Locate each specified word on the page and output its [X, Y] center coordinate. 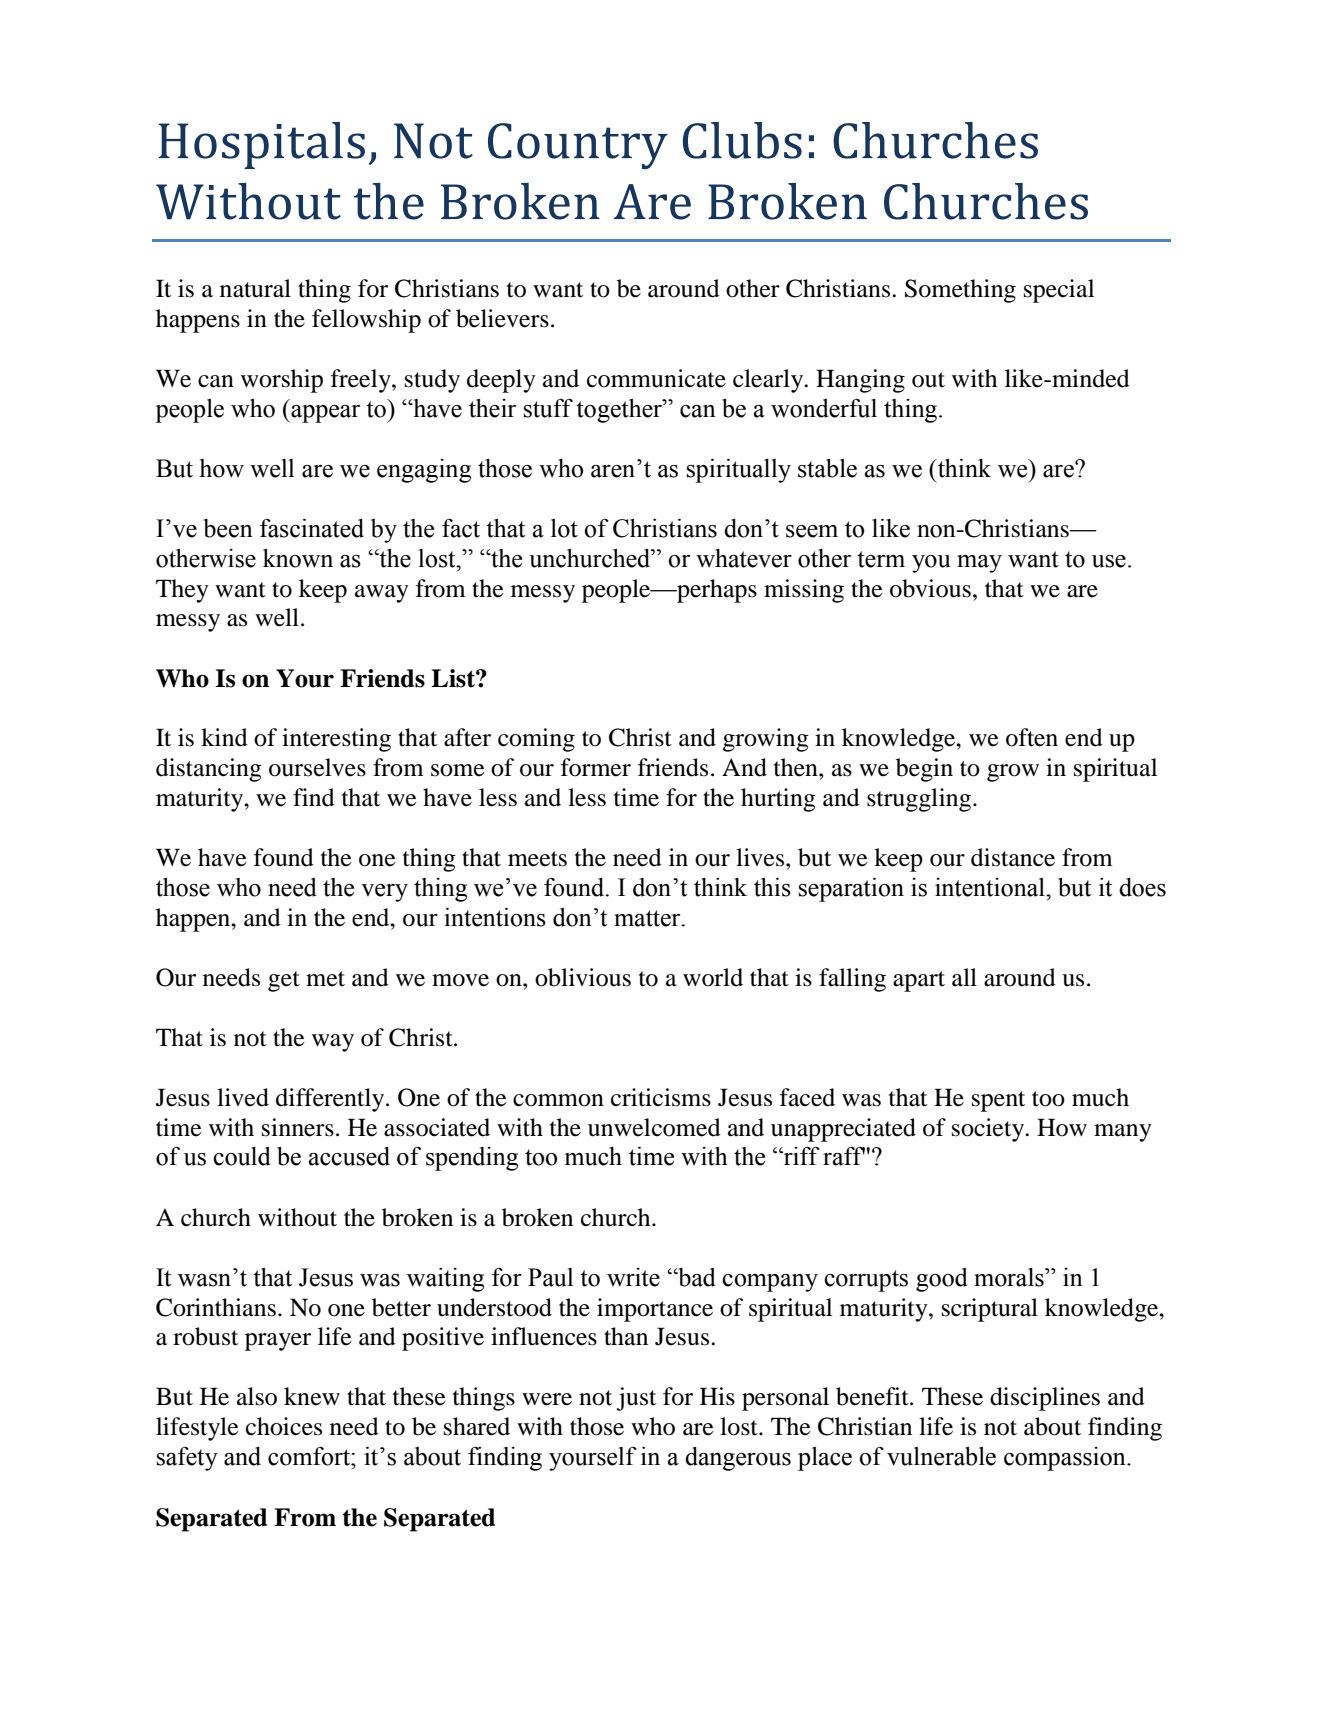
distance [1013, 857]
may [979, 564]
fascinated [312, 528]
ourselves [317, 767]
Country [578, 146]
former [596, 767]
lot [564, 528]
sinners [298, 1127]
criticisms [661, 1097]
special [1059, 291]
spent [998, 1101]
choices [284, 1426]
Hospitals [262, 145]
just [636, 1399]
